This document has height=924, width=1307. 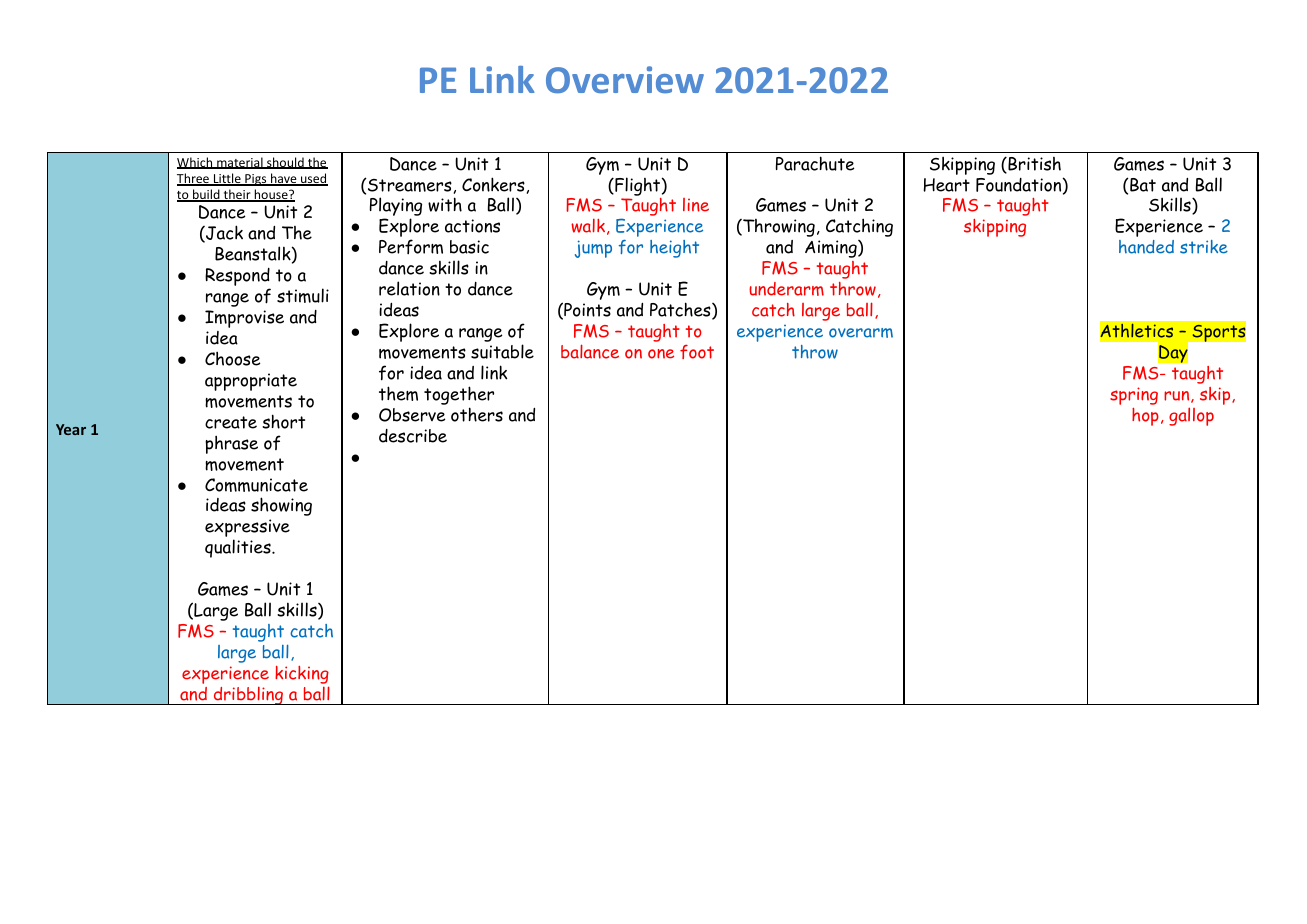 I want to click on underarm, so click(x=786, y=289).
